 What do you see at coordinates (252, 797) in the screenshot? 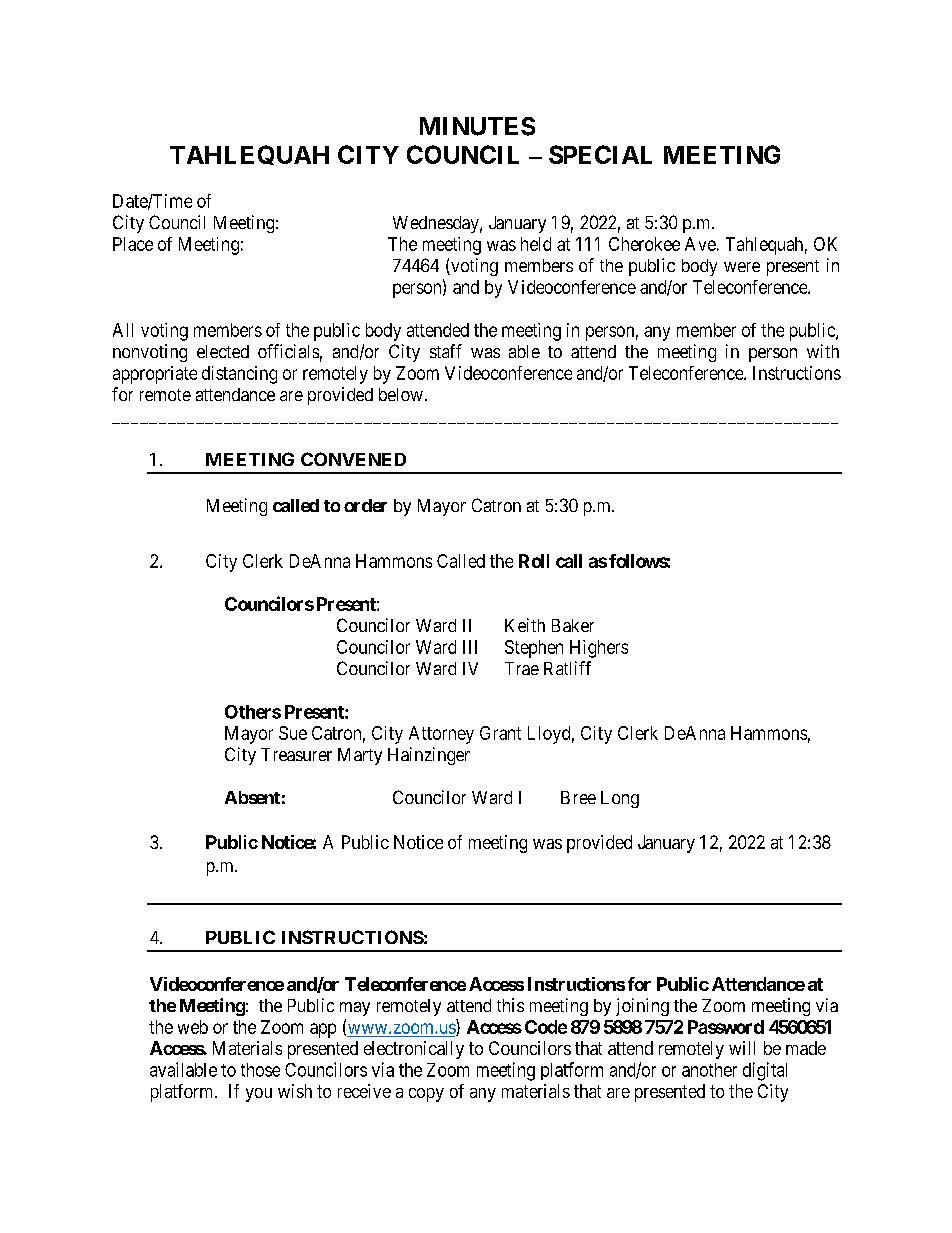
I see `Absent` at bounding box center [252, 797].
